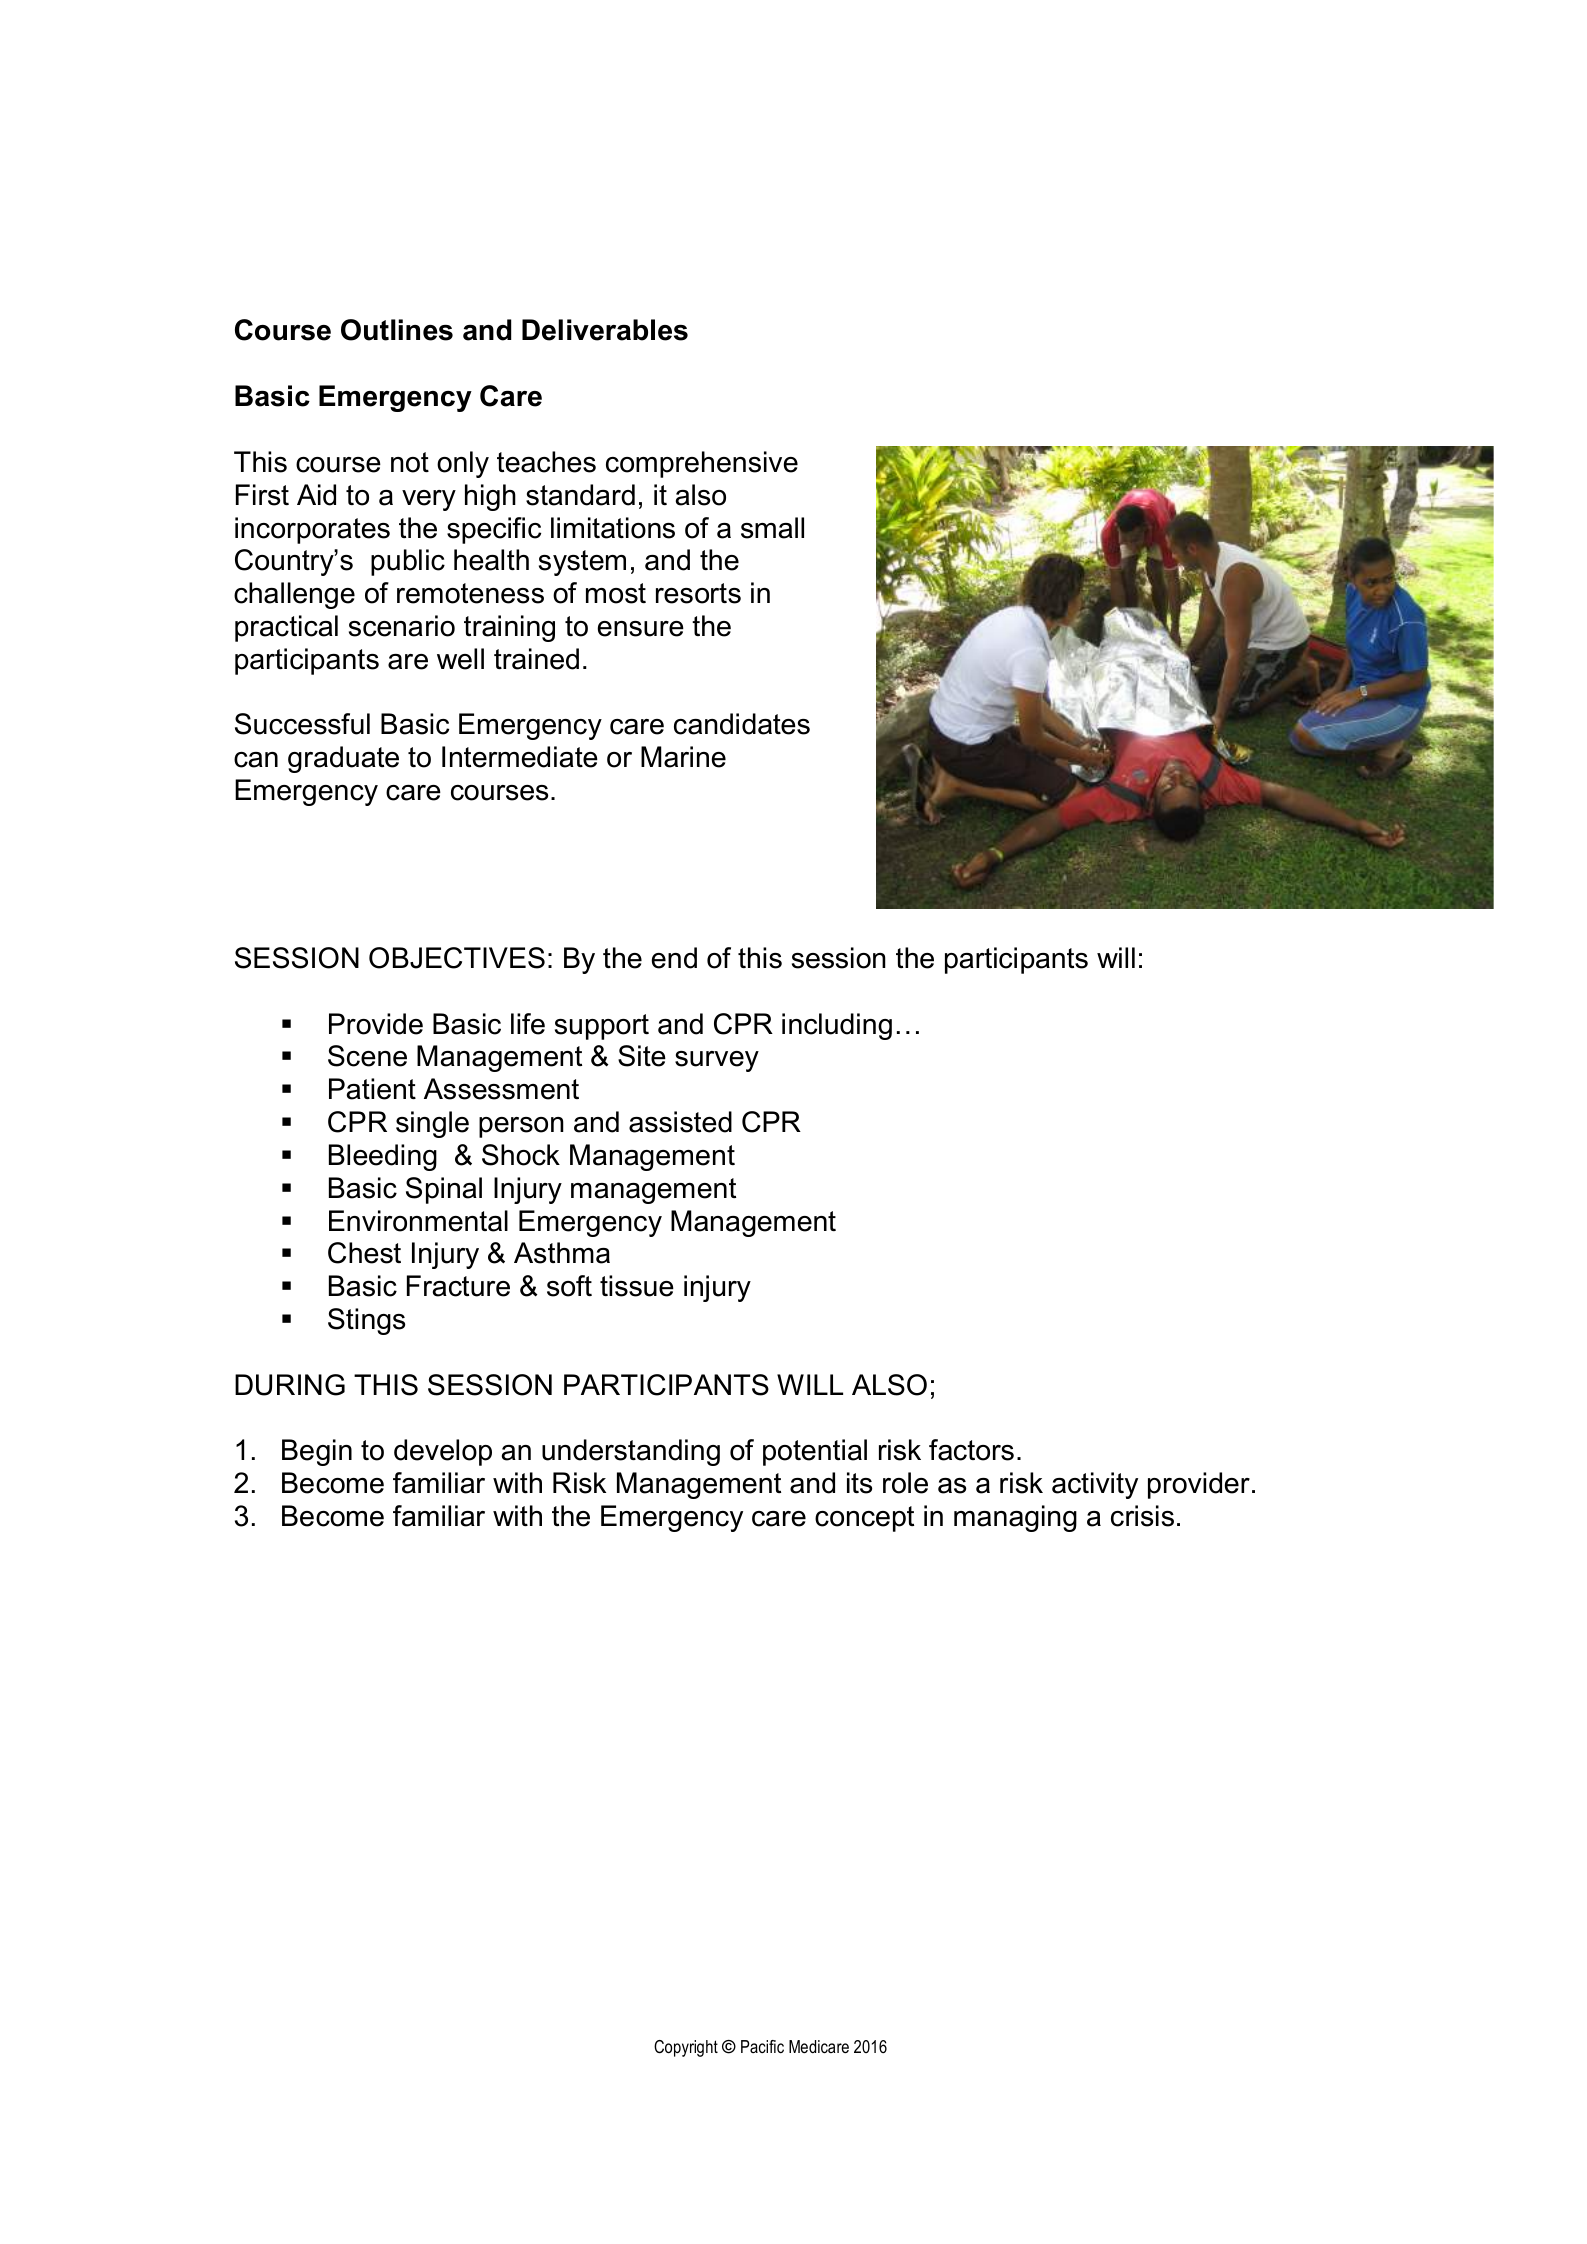 This screenshot has width=1587, height=2244. What do you see at coordinates (397, 330) in the screenshot?
I see `Outlines` at bounding box center [397, 330].
